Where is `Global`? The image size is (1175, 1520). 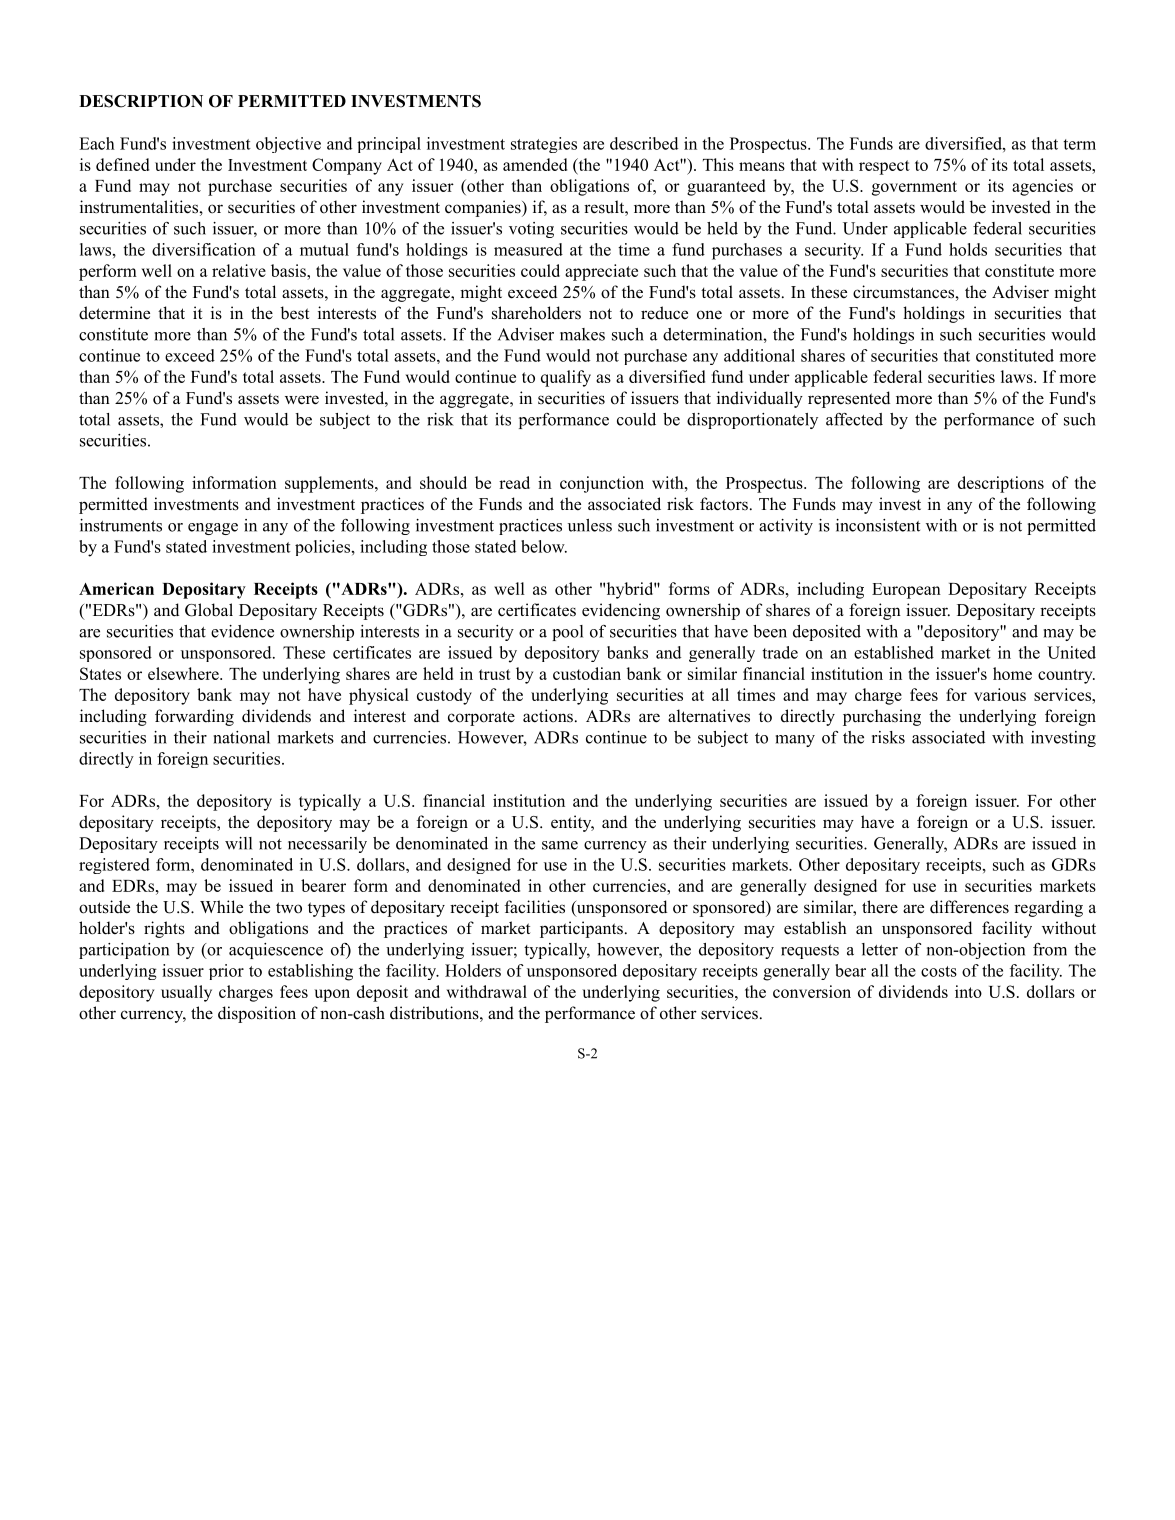 Global is located at coordinates (209, 610).
